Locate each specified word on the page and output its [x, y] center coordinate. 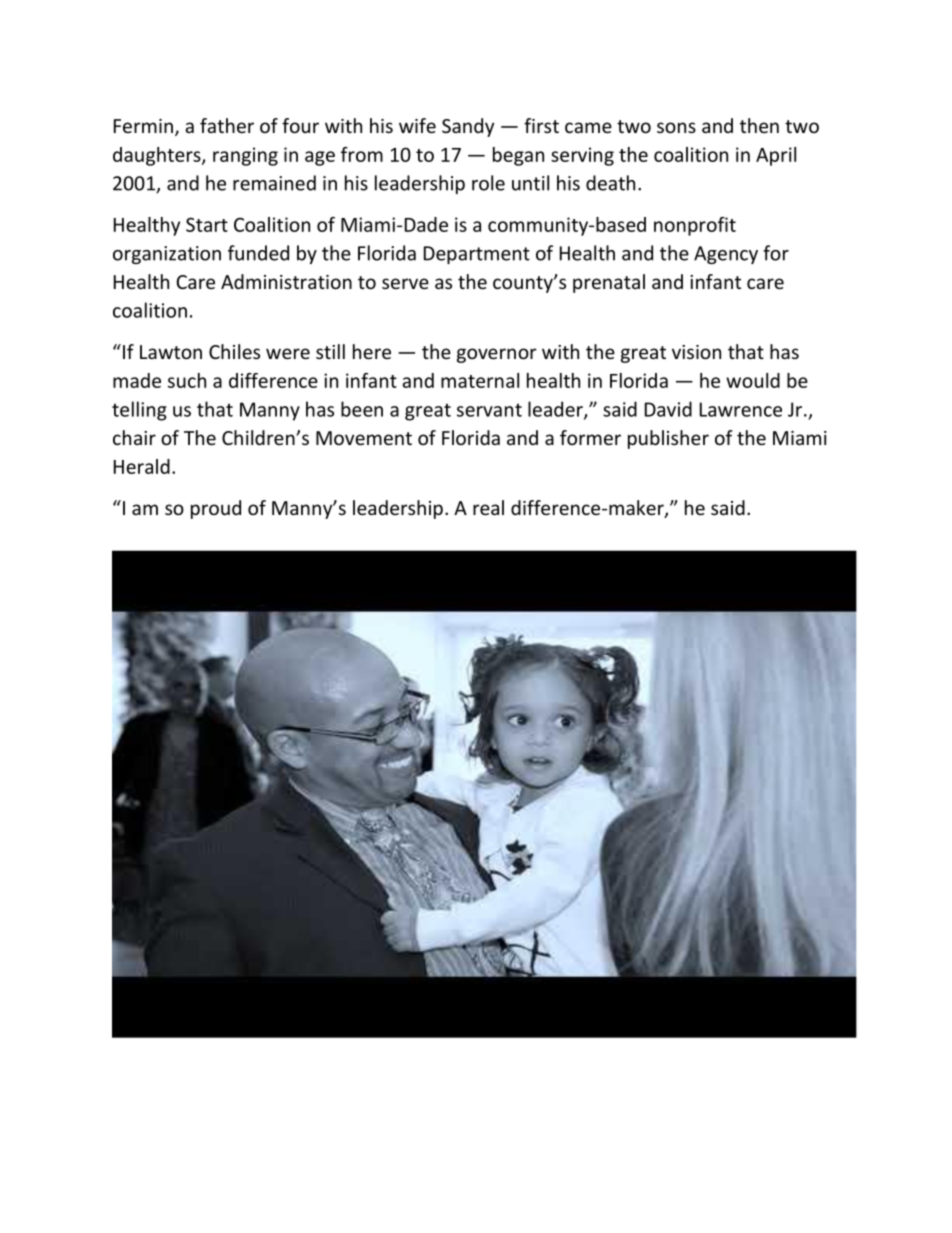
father [227, 125]
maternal [480, 380]
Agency [726, 255]
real [488, 507]
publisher [668, 439]
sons [676, 127]
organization [167, 255]
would [753, 380]
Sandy [468, 127]
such [187, 380]
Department [477, 255]
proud [216, 509]
